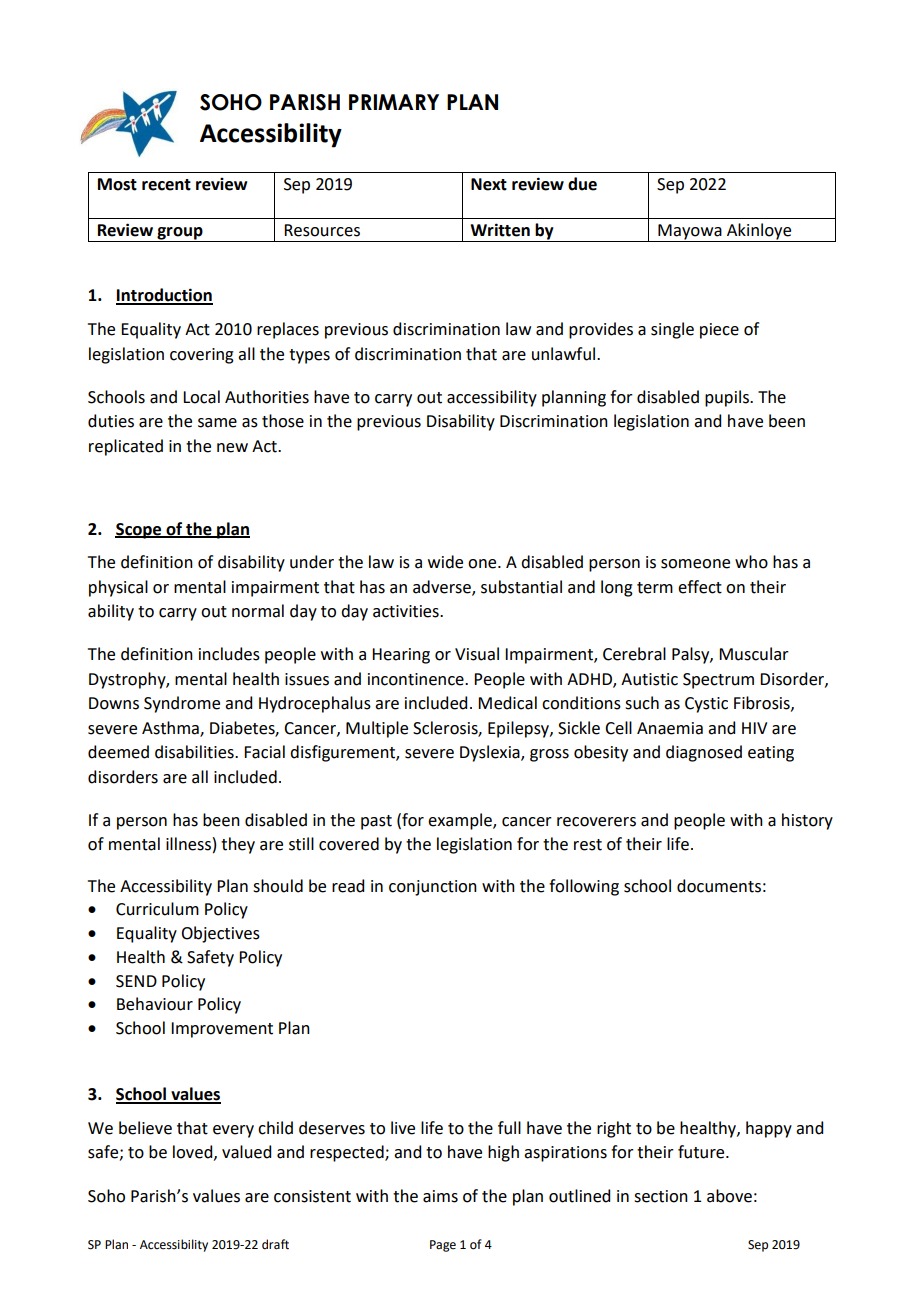  Describe the element at coordinates (440, 1196) in the screenshot. I see `aims` at that location.
